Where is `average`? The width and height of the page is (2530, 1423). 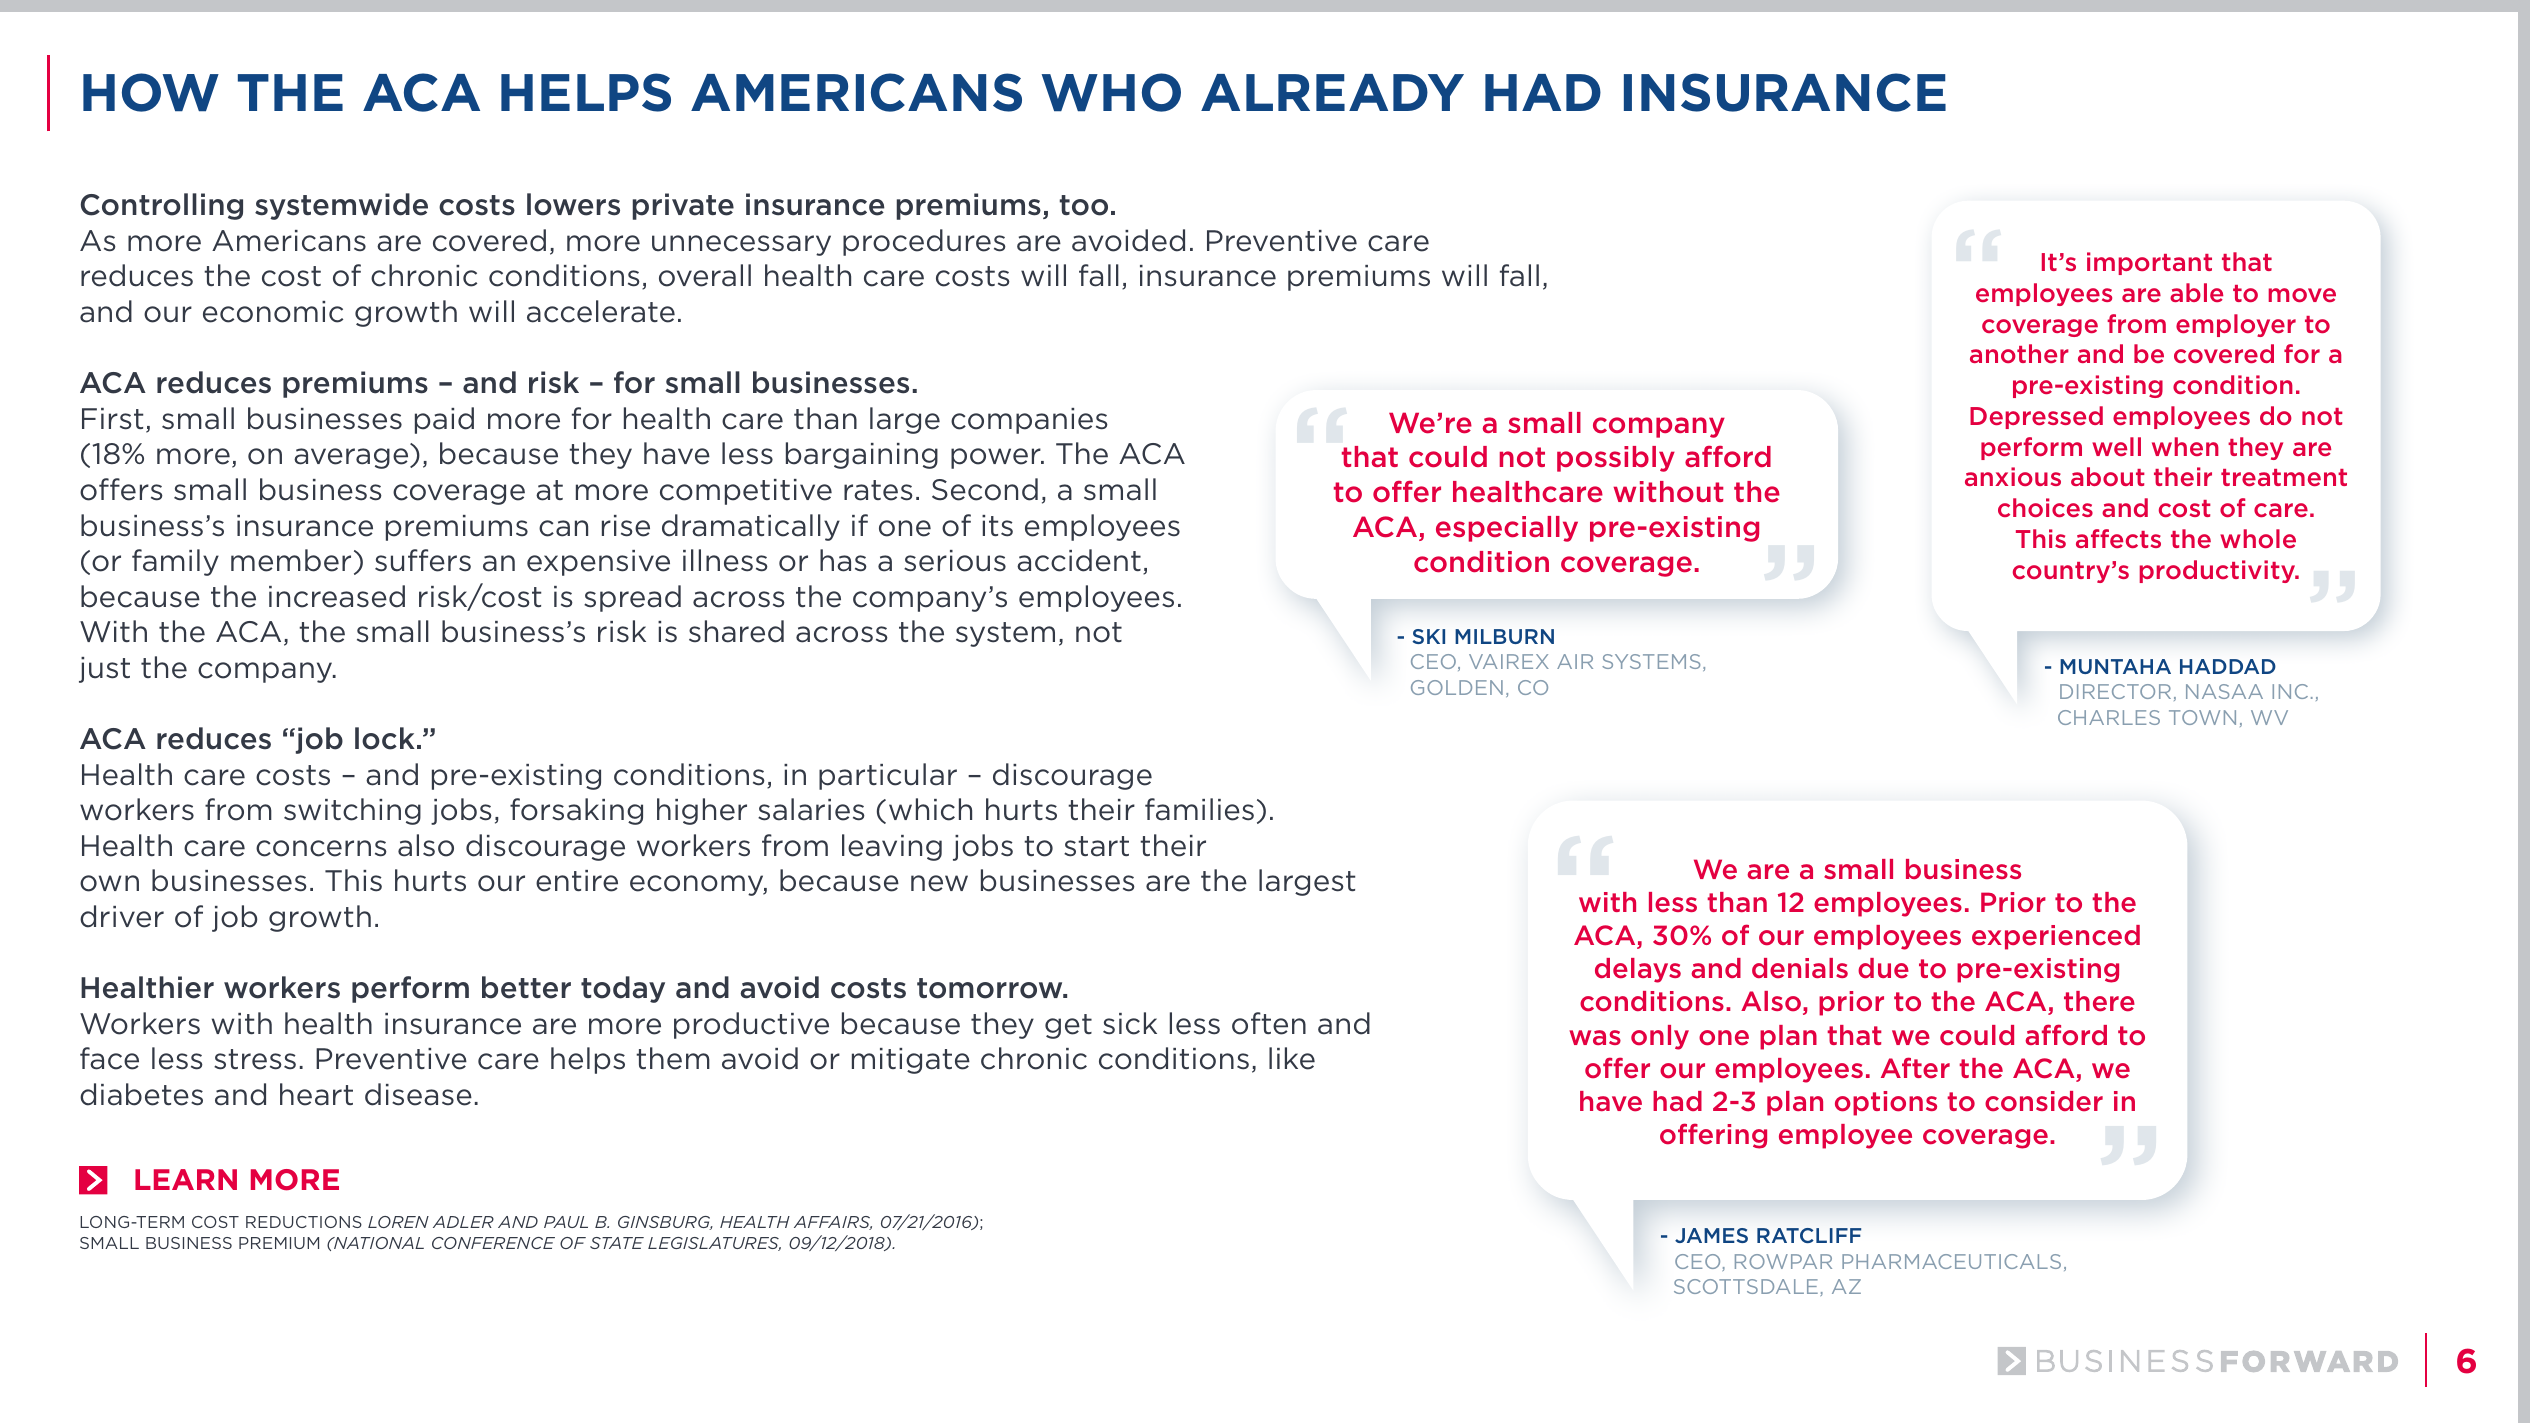
average is located at coordinates (352, 458).
